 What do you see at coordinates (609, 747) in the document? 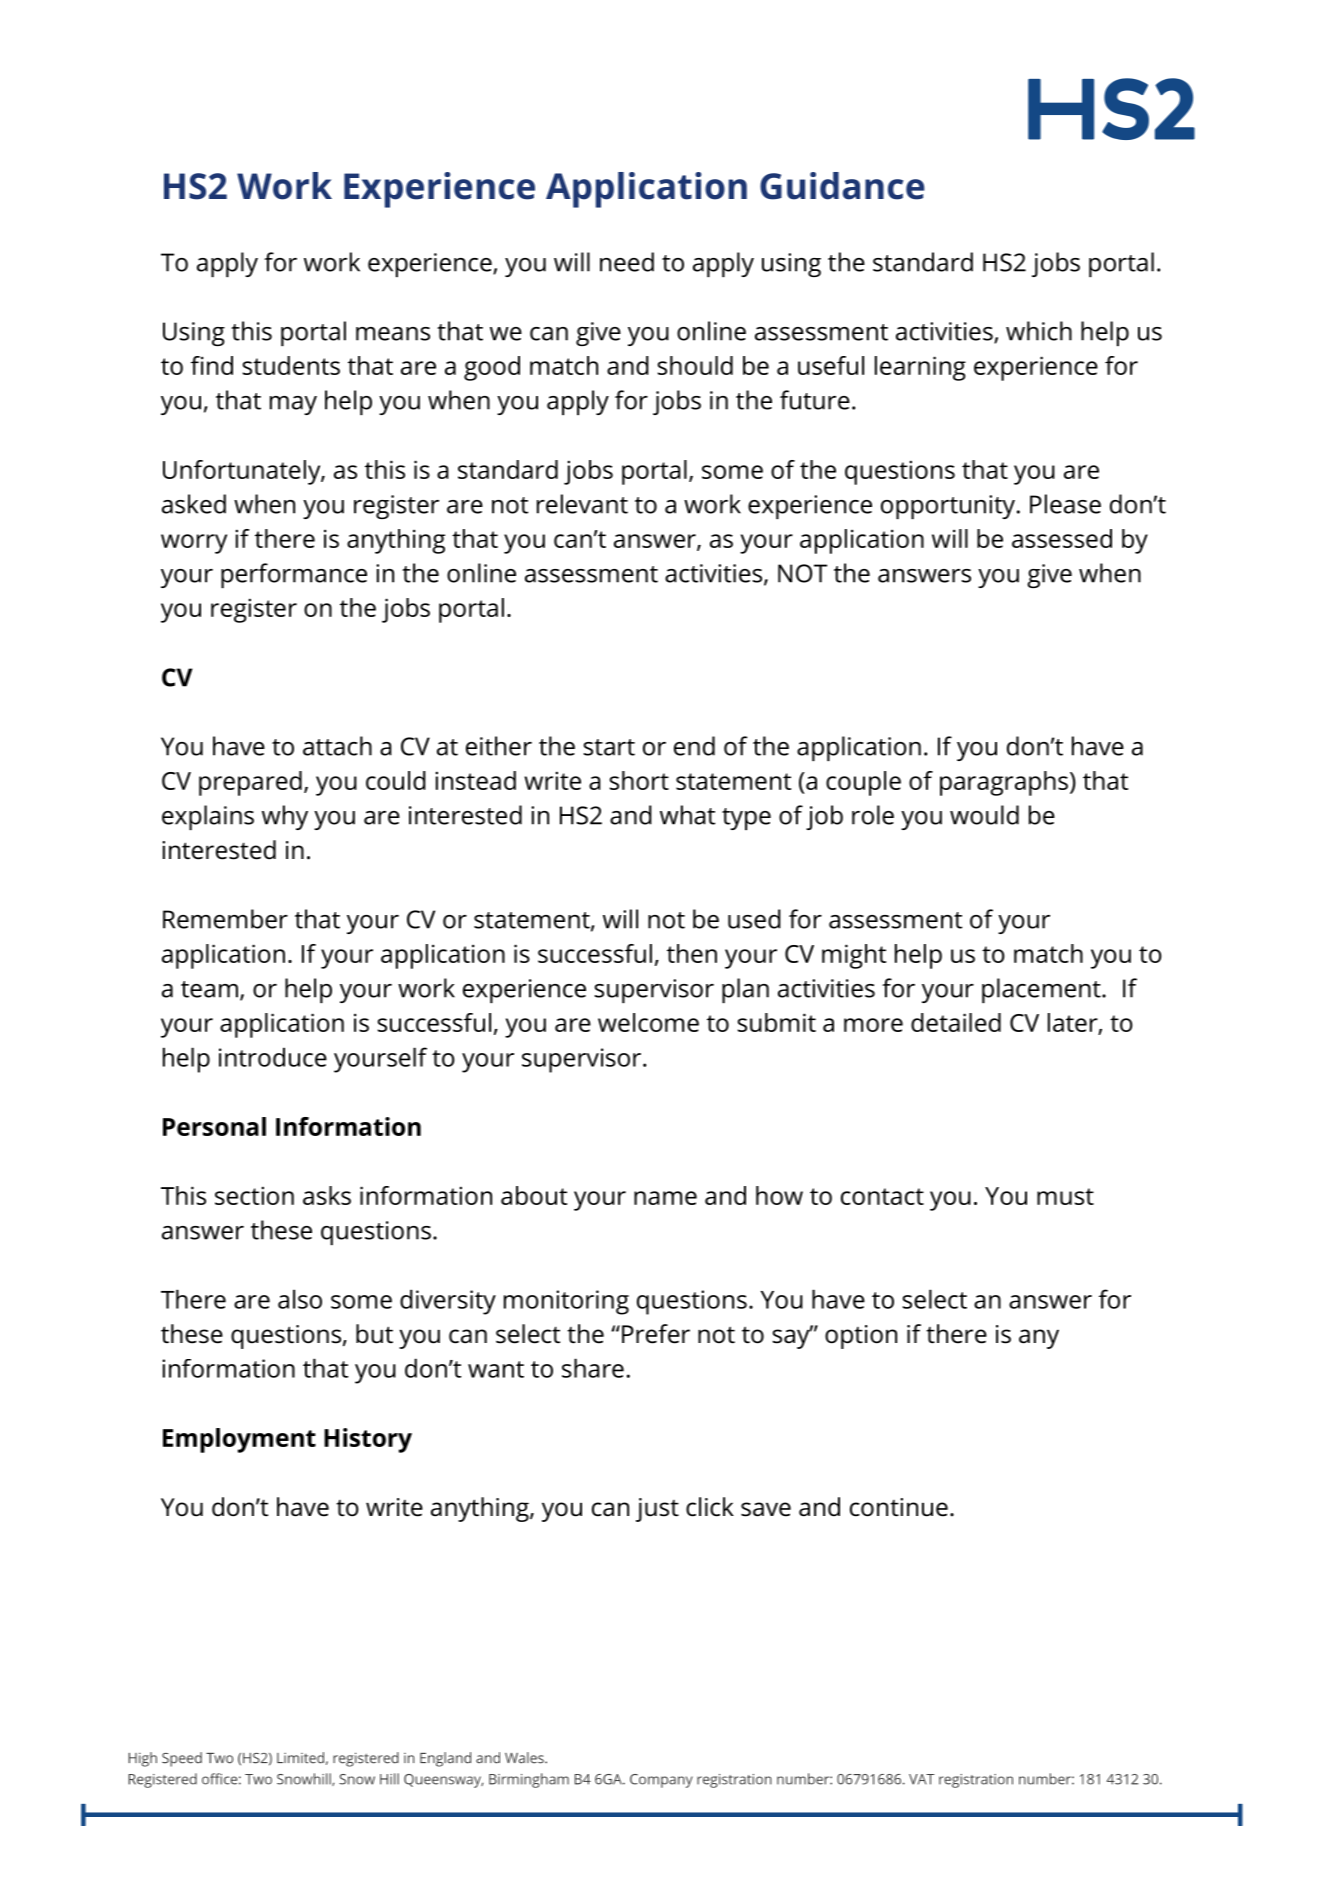
I see `start` at bounding box center [609, 747].
